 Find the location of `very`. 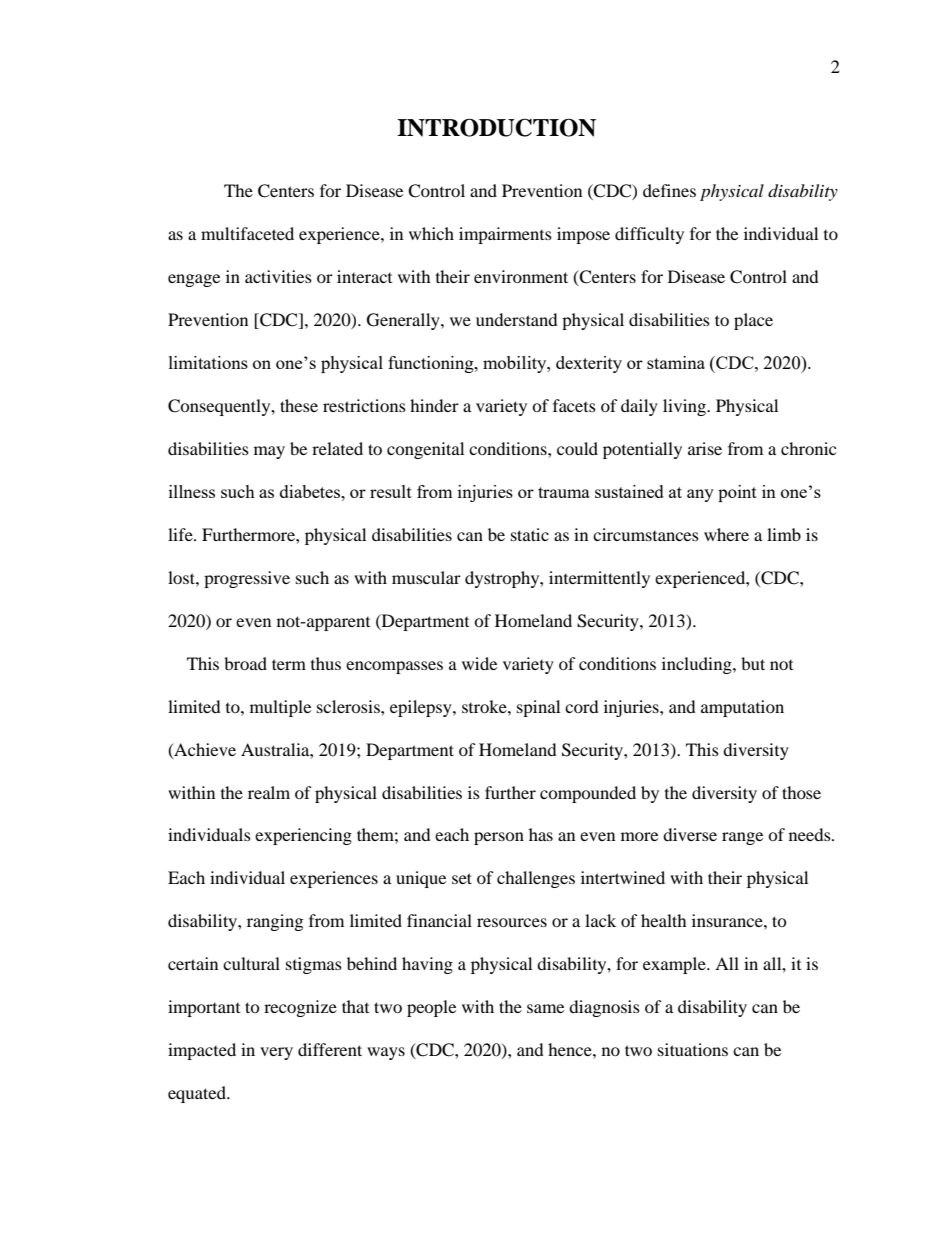

very is located at coordinates (276, 1053).
